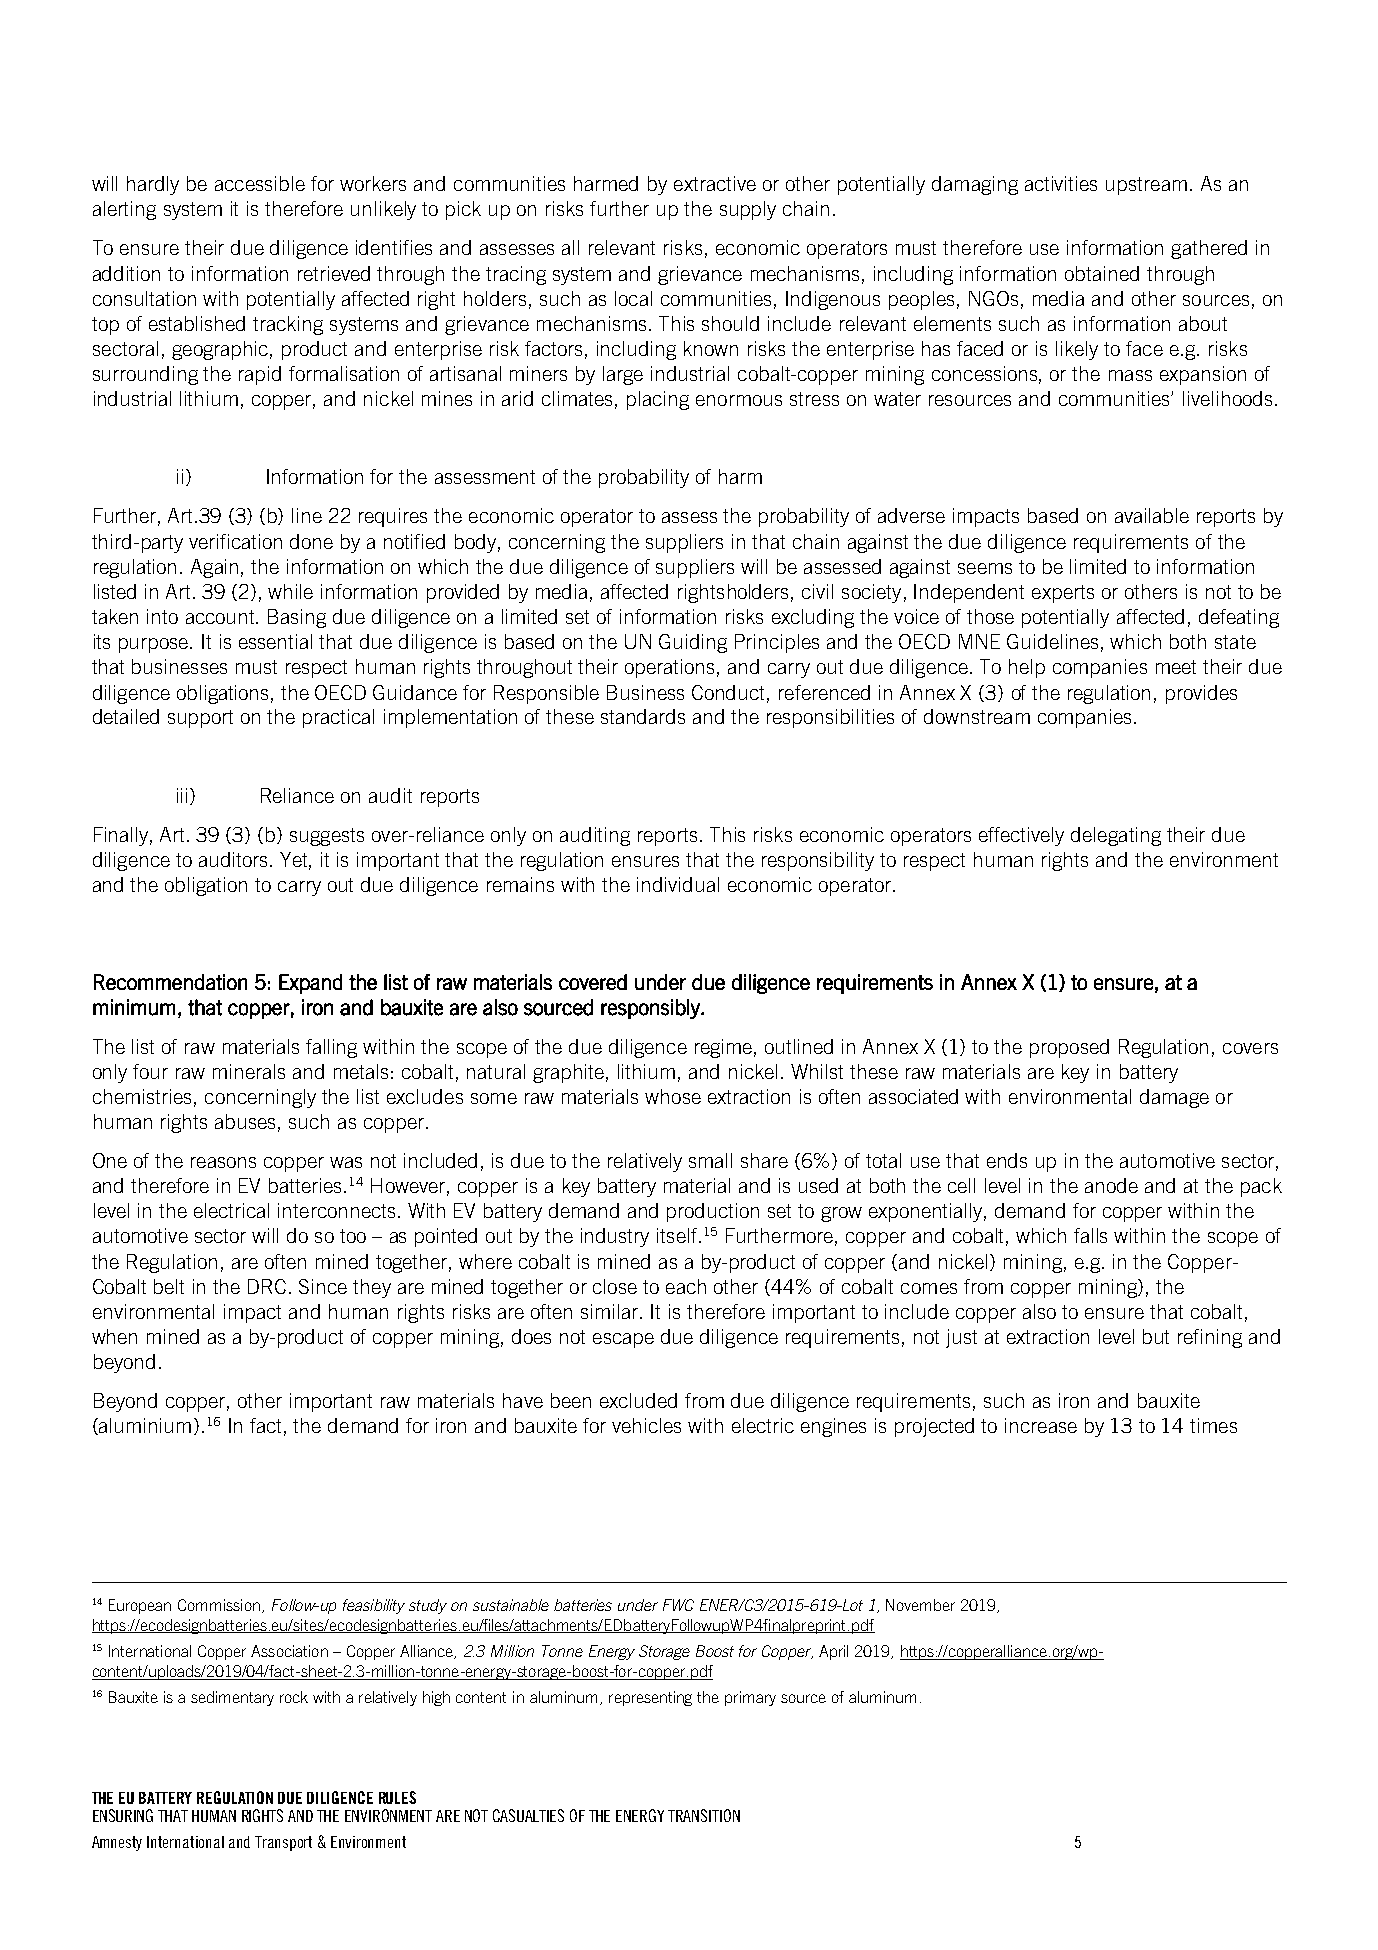  I want to click on obtained, so click(1102, 273).
